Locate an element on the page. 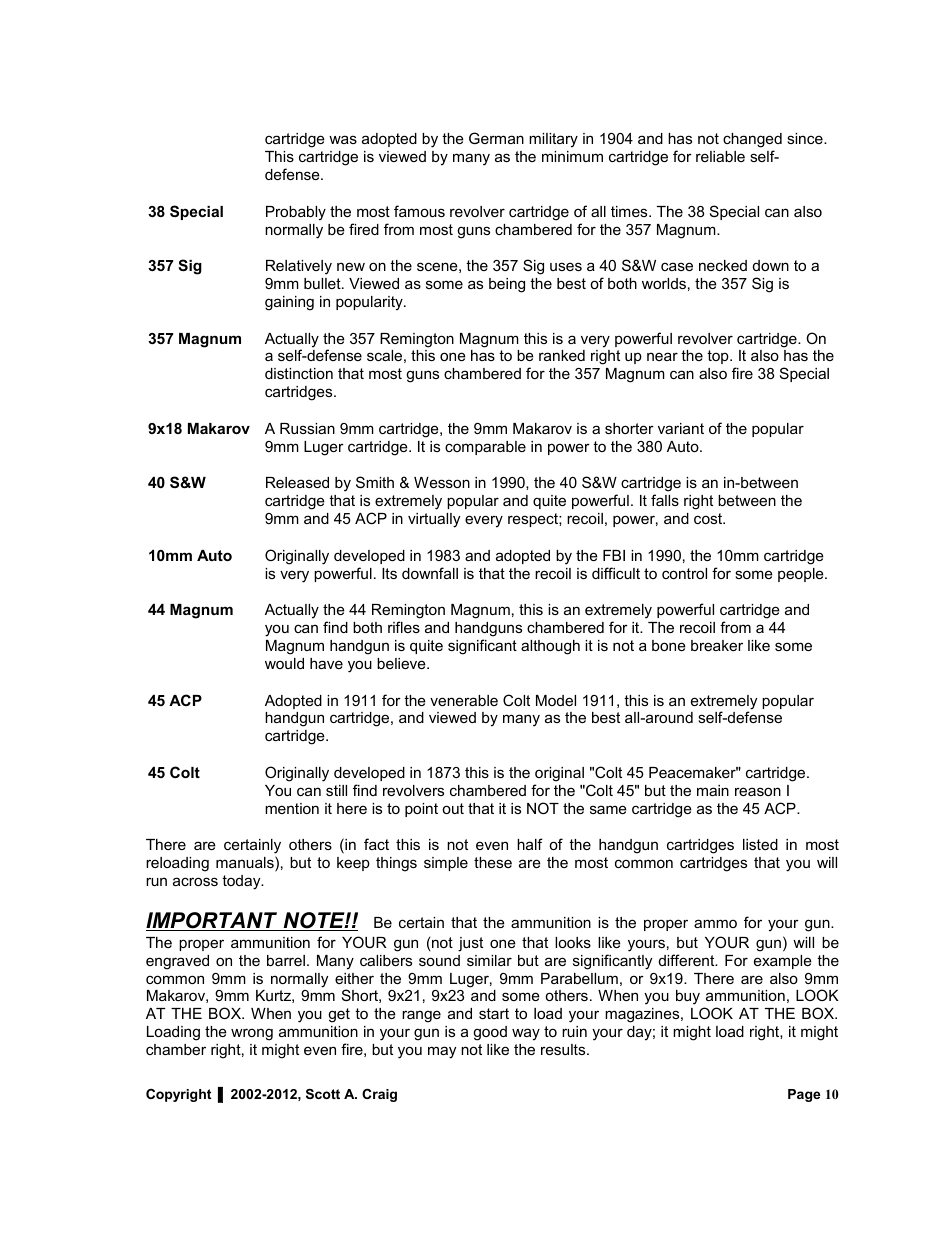 The height and width of the page is (1233, 952). Released is located at coordinates (297, 482).
